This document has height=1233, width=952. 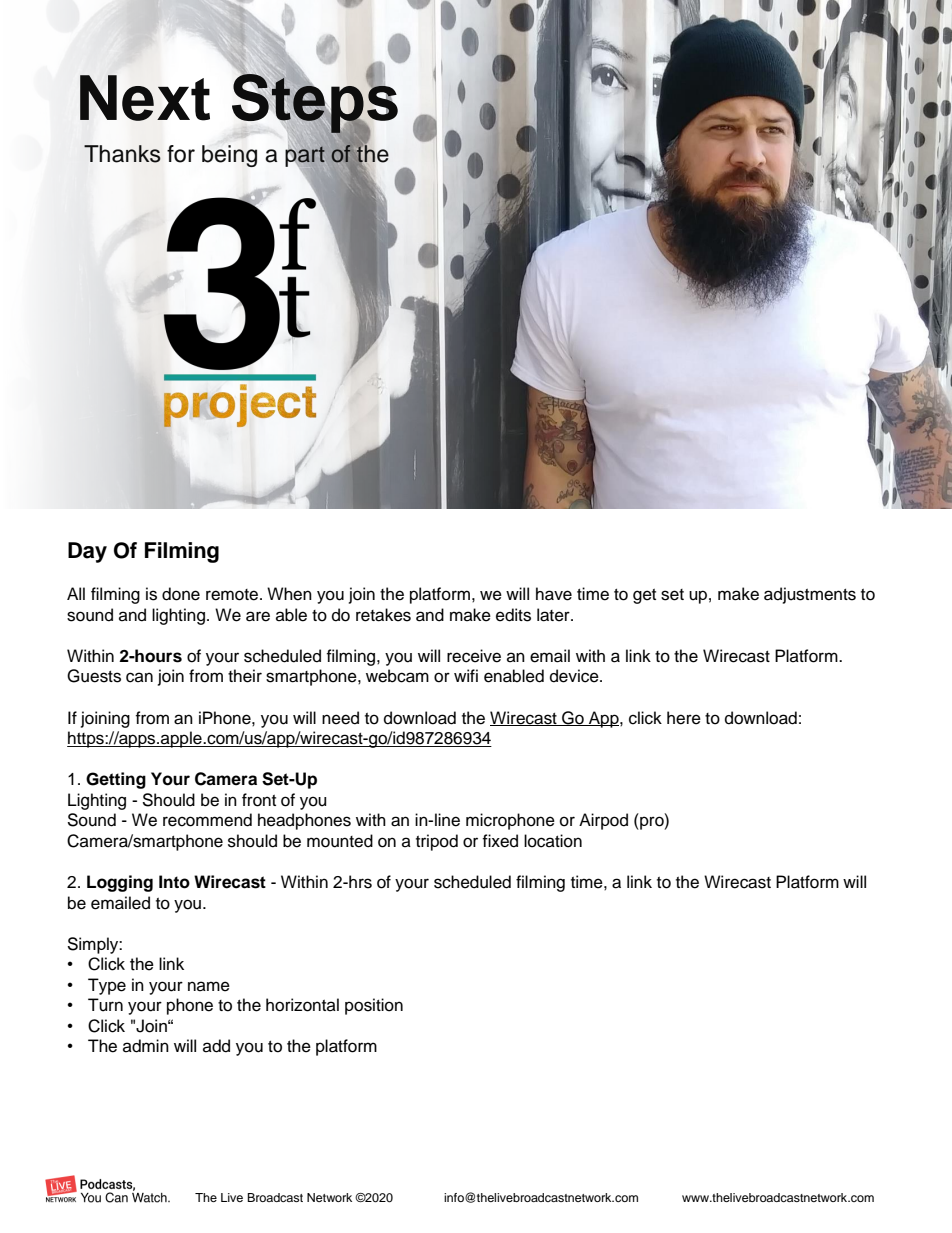 I want to click on Steps, so click(x=315, y=103).
